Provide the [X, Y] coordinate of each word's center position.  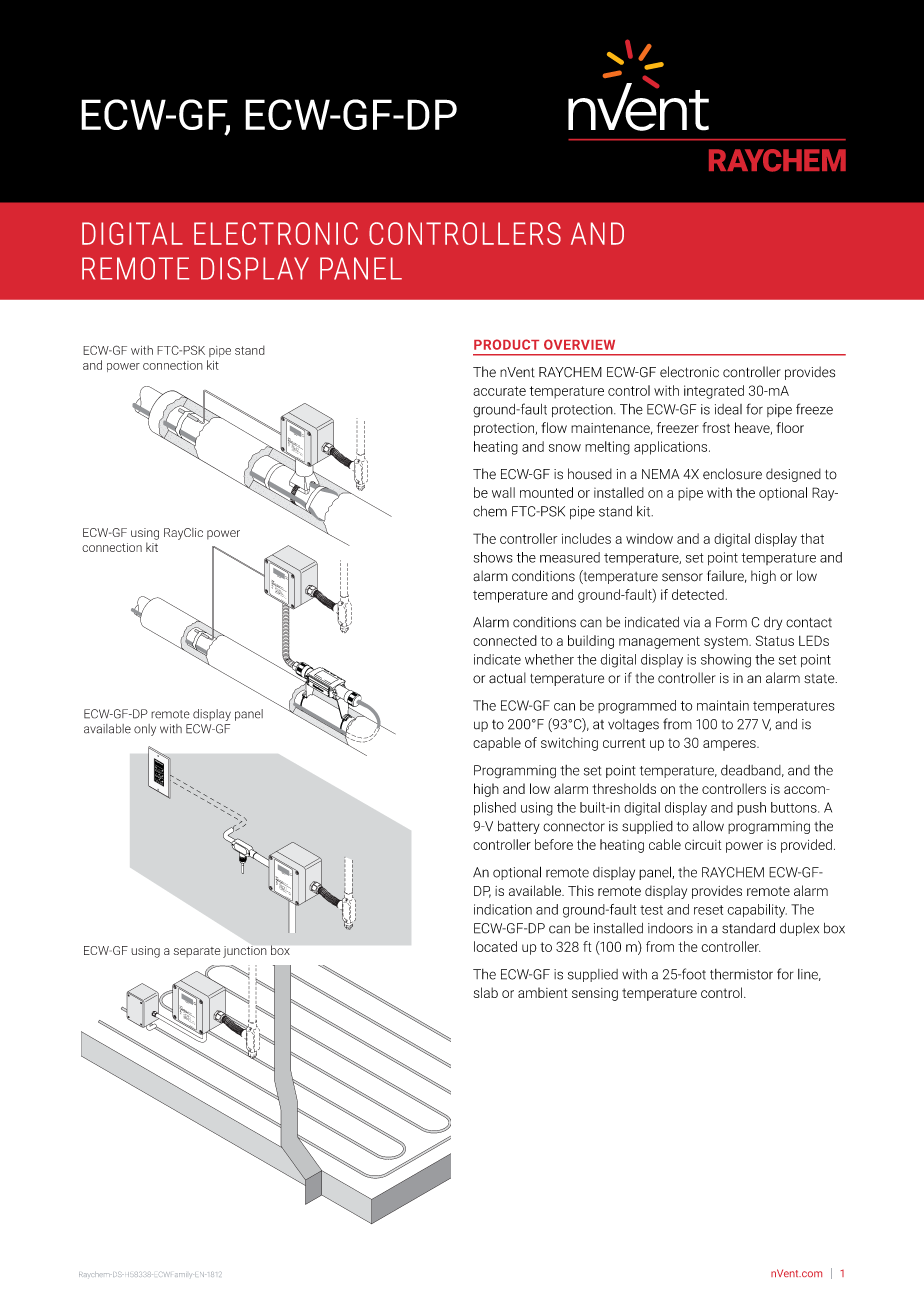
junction [245, 952]
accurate [499, 391]
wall [503, 492]
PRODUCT [506, 344]
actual [507, 678]
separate [197, 952]
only [145, 730]
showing [726, 661]
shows [493, 557]
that [812, 538]
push [751, 808]
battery [519, 827]
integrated [714, 392]
